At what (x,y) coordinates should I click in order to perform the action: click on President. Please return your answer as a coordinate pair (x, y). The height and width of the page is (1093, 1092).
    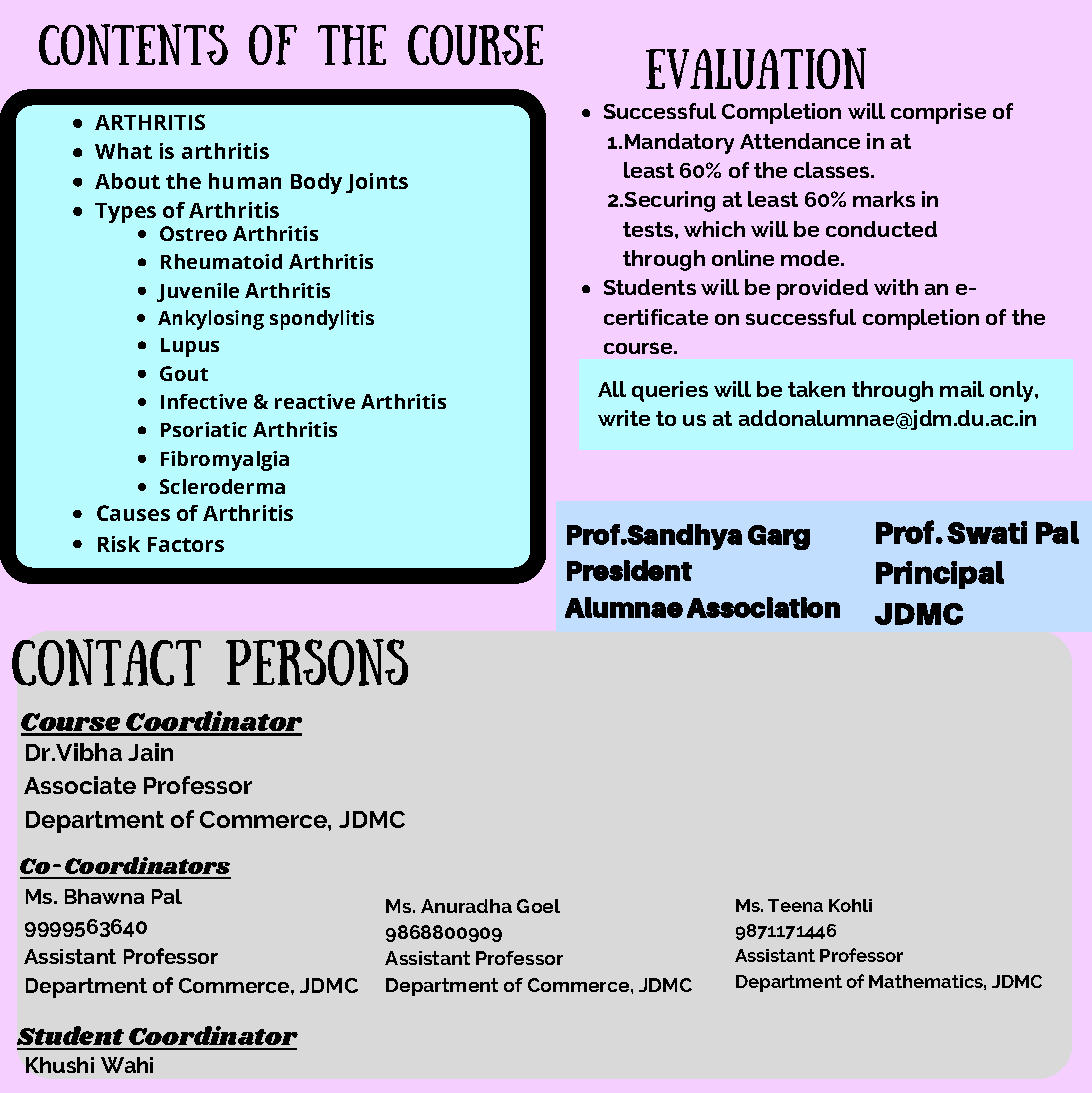
    Looking at the image, I should click on (629, 570).
